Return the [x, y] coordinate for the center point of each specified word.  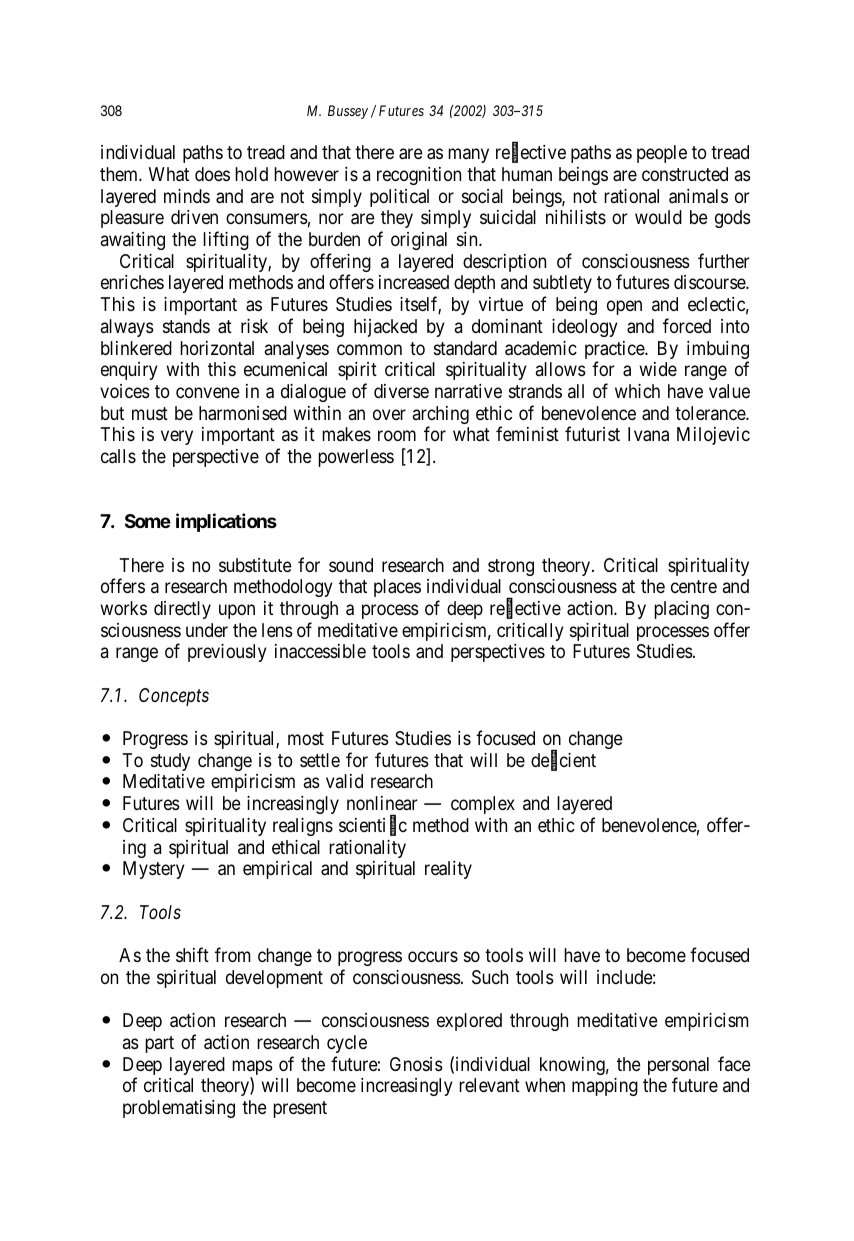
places [397, 588]
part [159, 1044]
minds [187, 196]
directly [182, 610]
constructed [685, 174]
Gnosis [416, 1064]
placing [681, 610]
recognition [419, 176]
